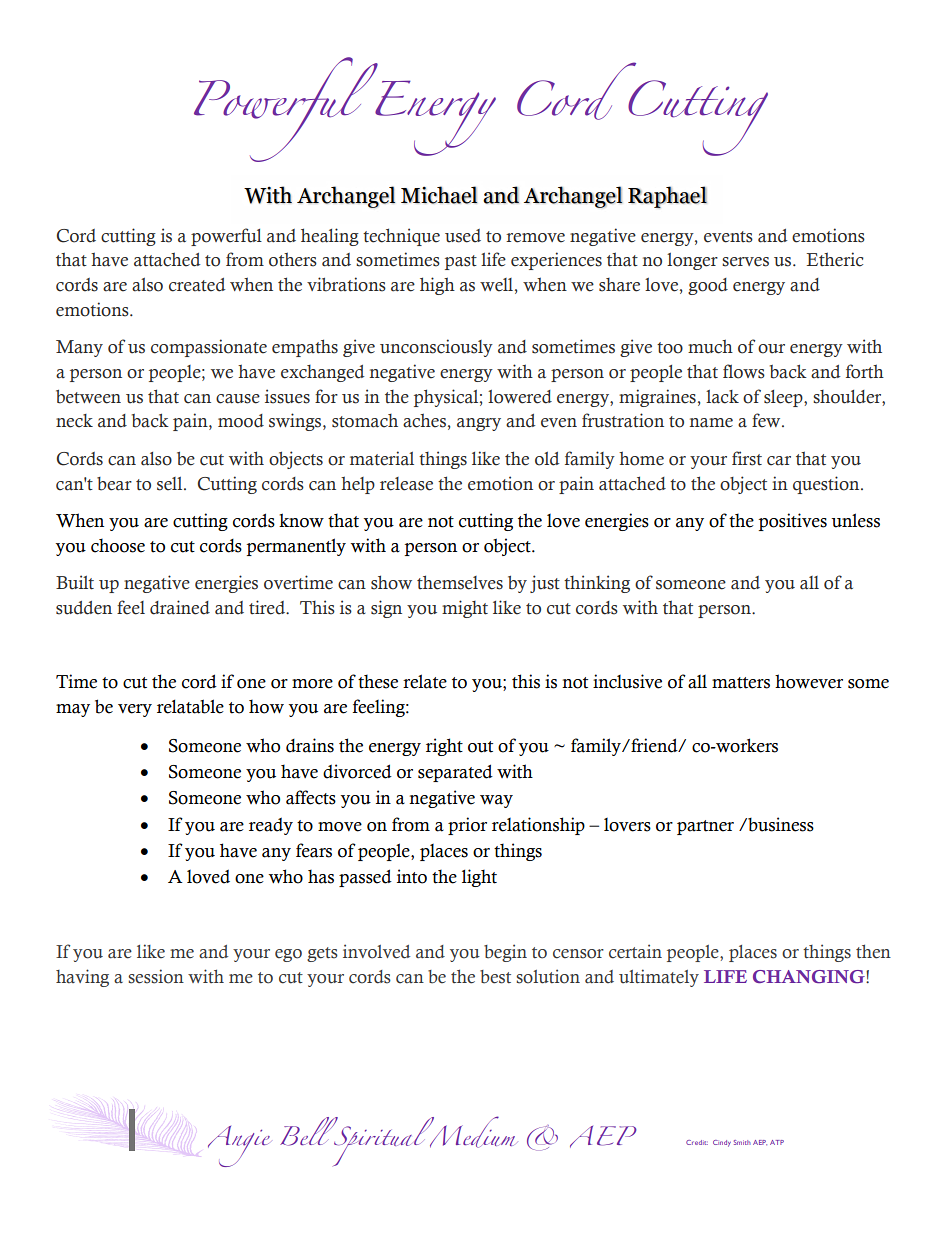 This document has height=1233, width=952. I want to click on Medium, so click(471, 1132).
